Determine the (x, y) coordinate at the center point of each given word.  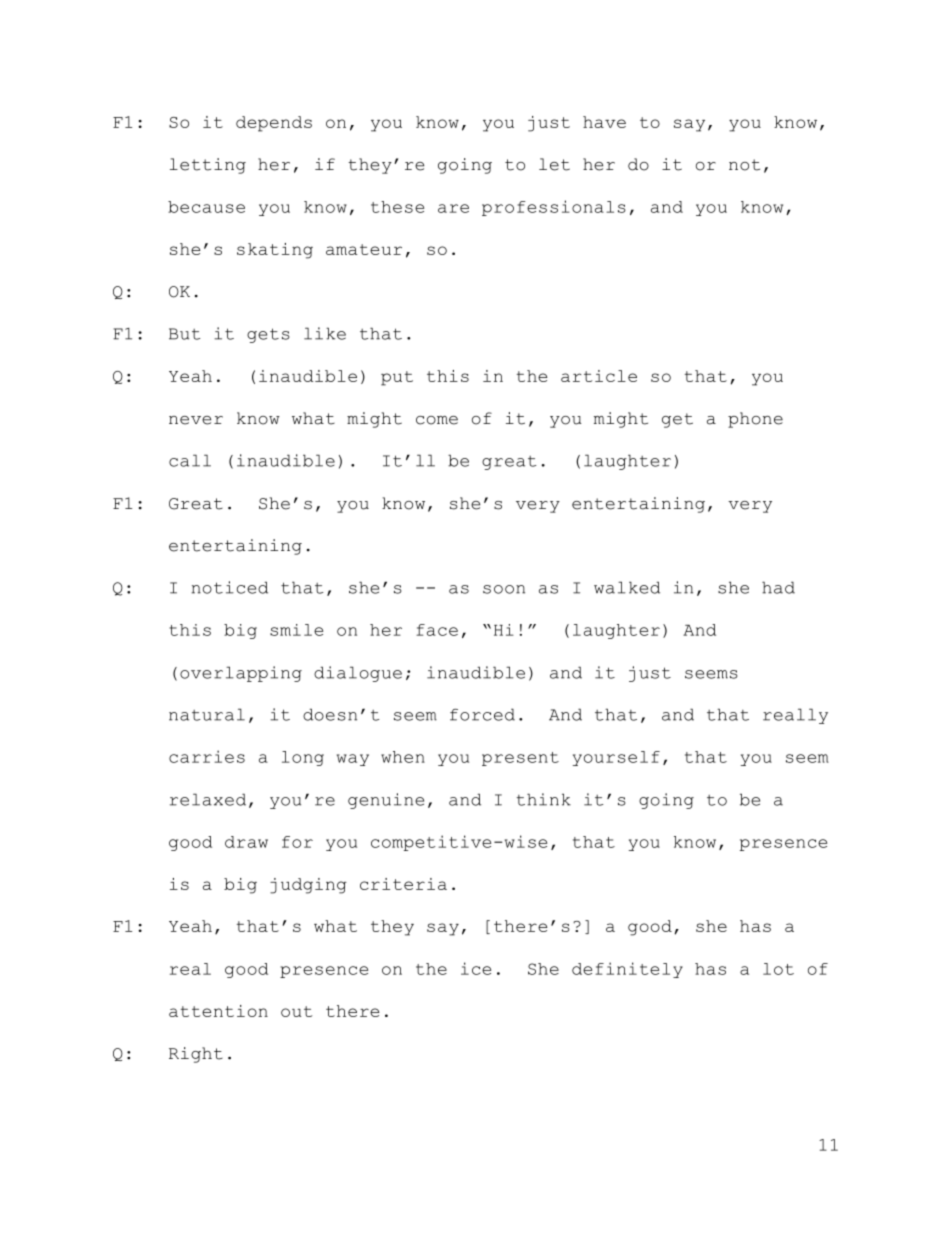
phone (755, 420)
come (437, 420)
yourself (616, 758)
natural (207, 714)
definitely (627, 970)
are (453, 208)
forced (482, 714)
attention (218, 1011)
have (604, 122)
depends (274, 124)
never (196, 420)
